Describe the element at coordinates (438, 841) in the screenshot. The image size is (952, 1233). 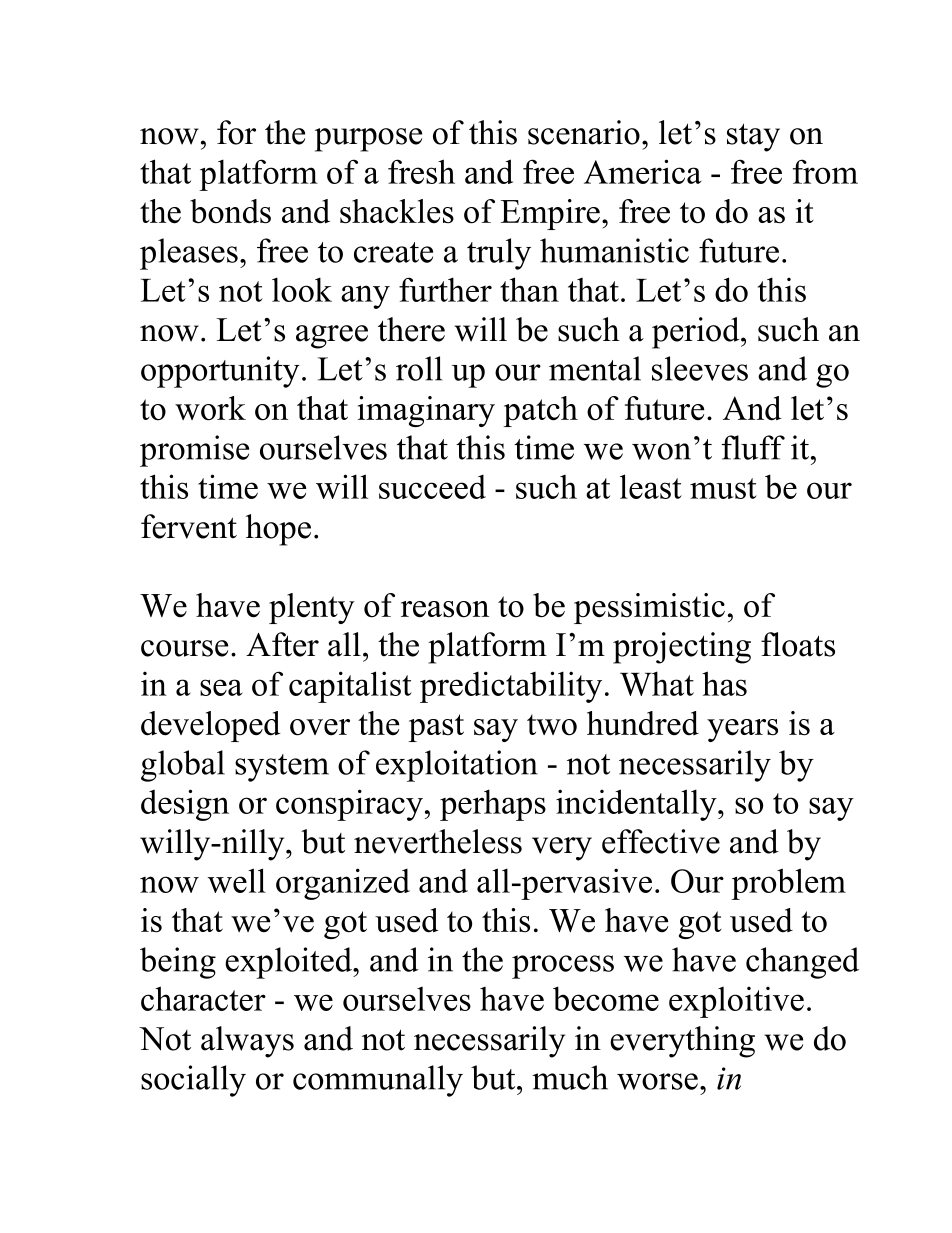
I see `nevertheless` at that location.
